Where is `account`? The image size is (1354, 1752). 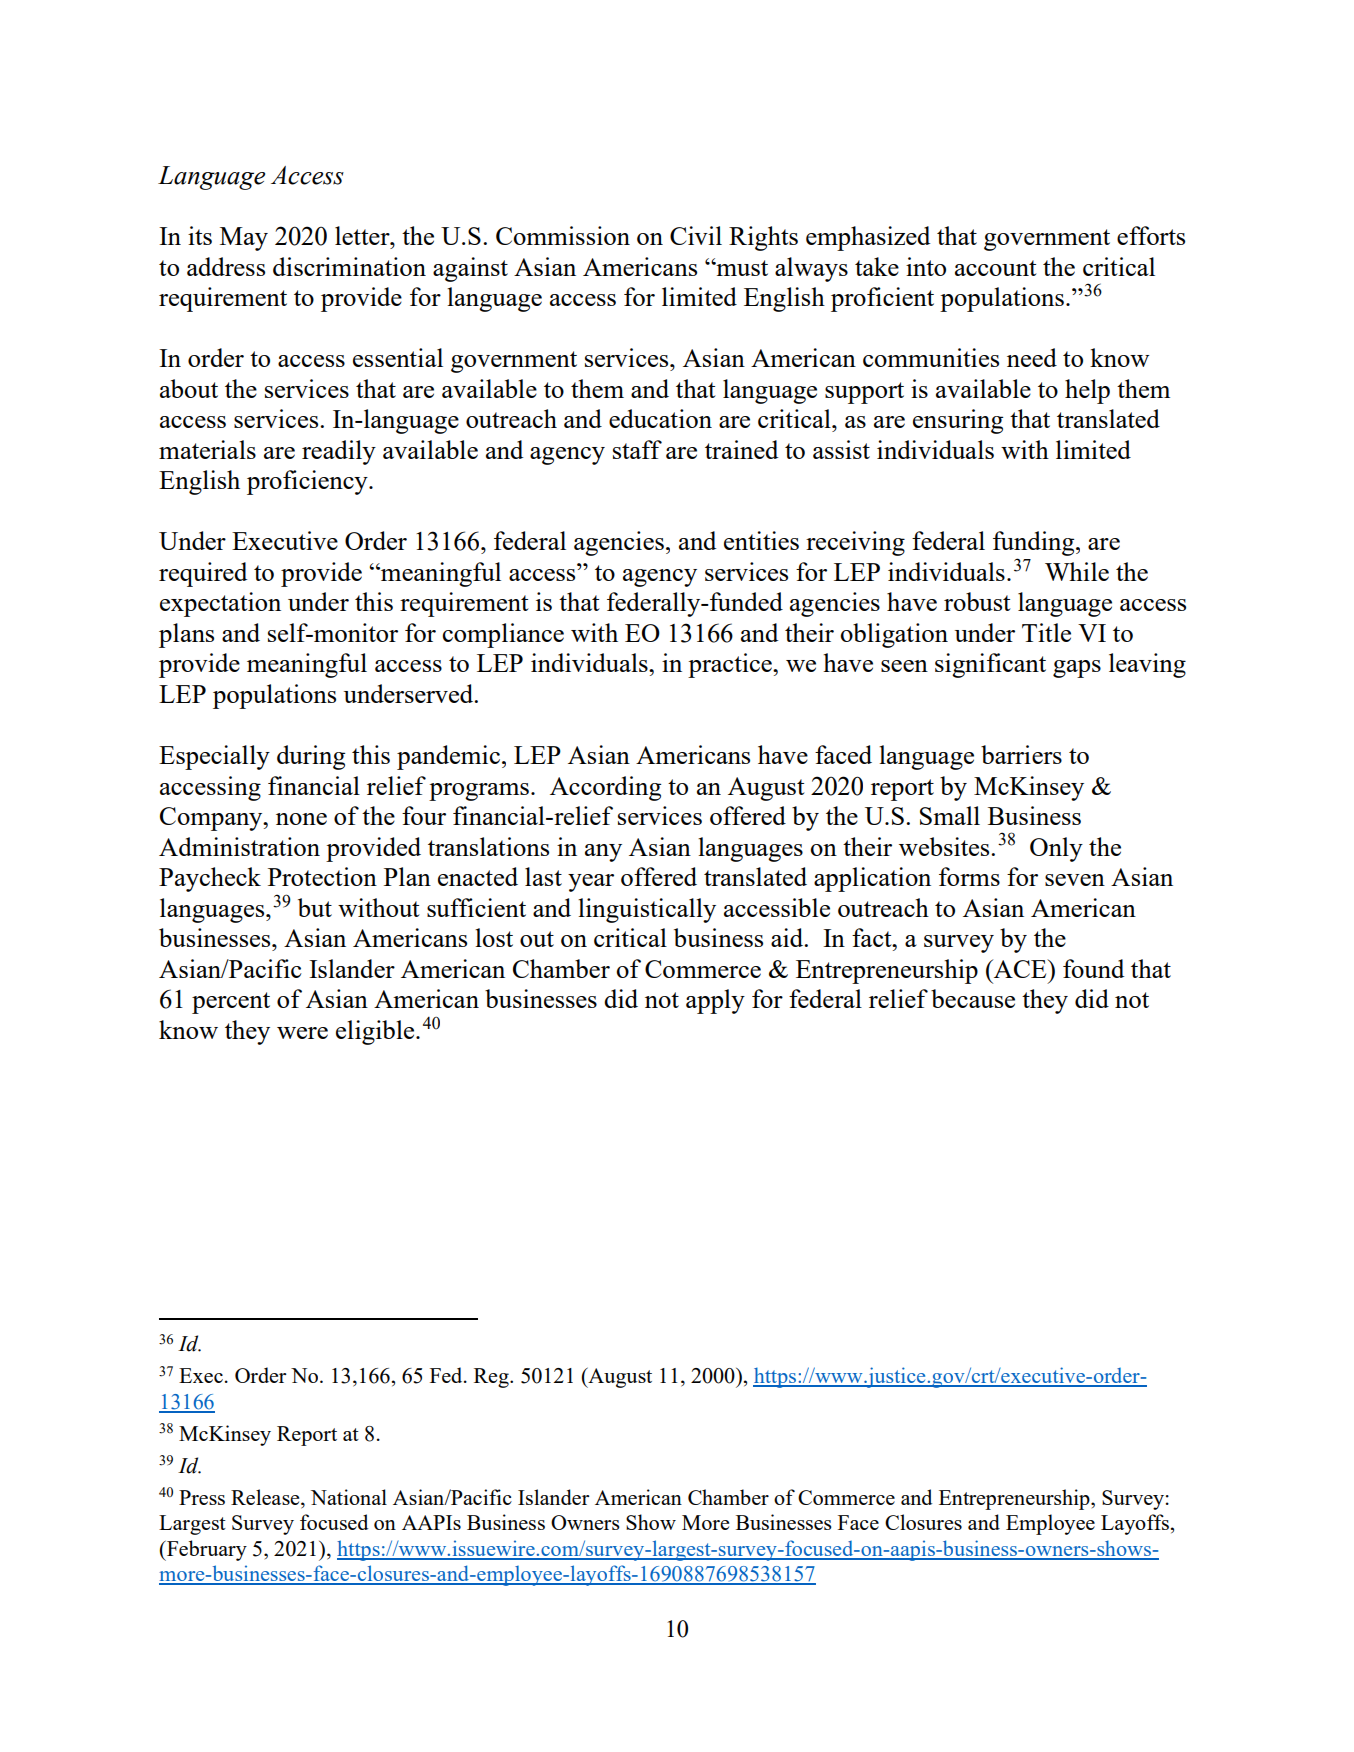 account is located at coordinates (996, 268).
